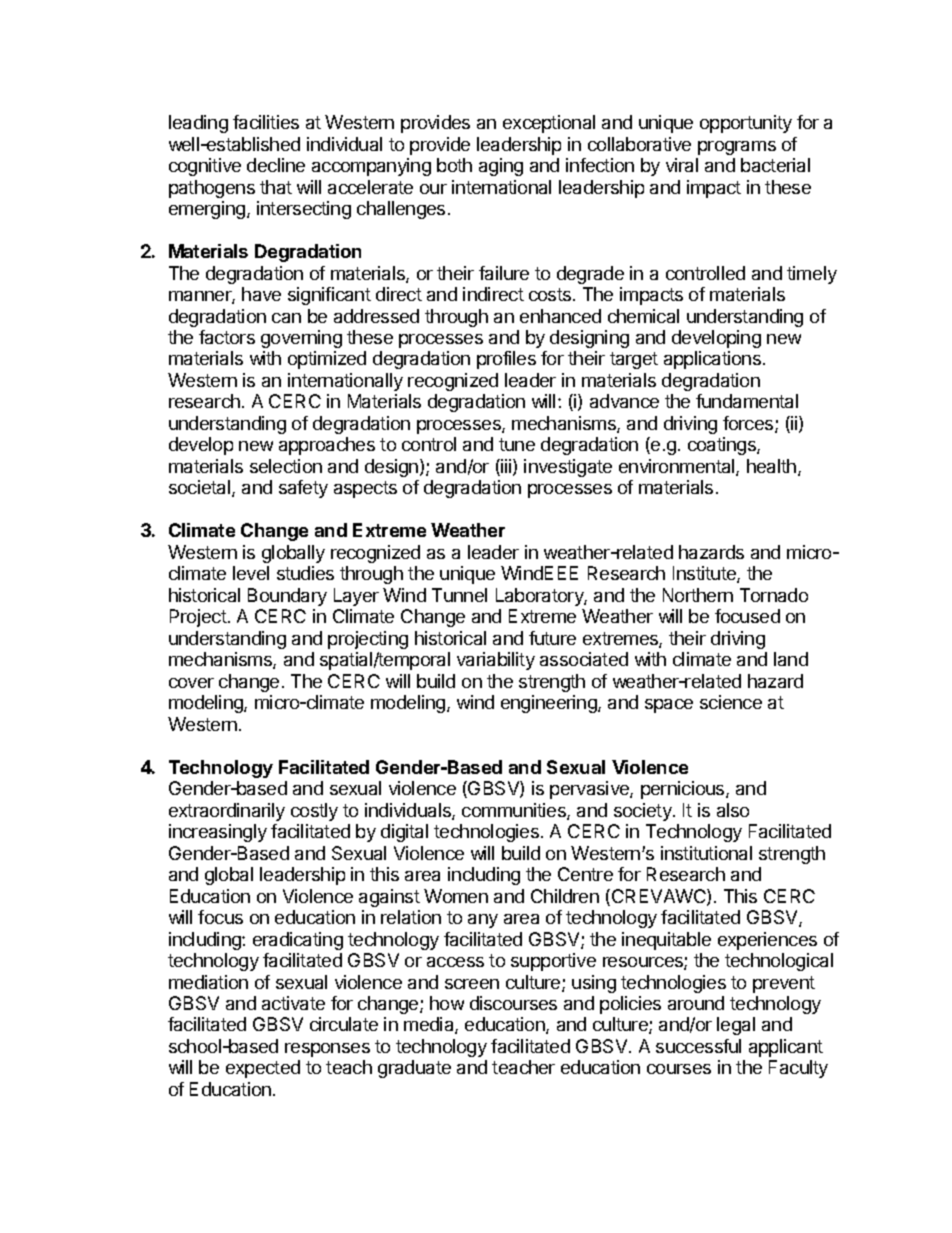 Image resolution: width=952 pixels, height=1233 pixels. Describe the element at coordinates (737, 148) in the image. I see `programs` at that location.
